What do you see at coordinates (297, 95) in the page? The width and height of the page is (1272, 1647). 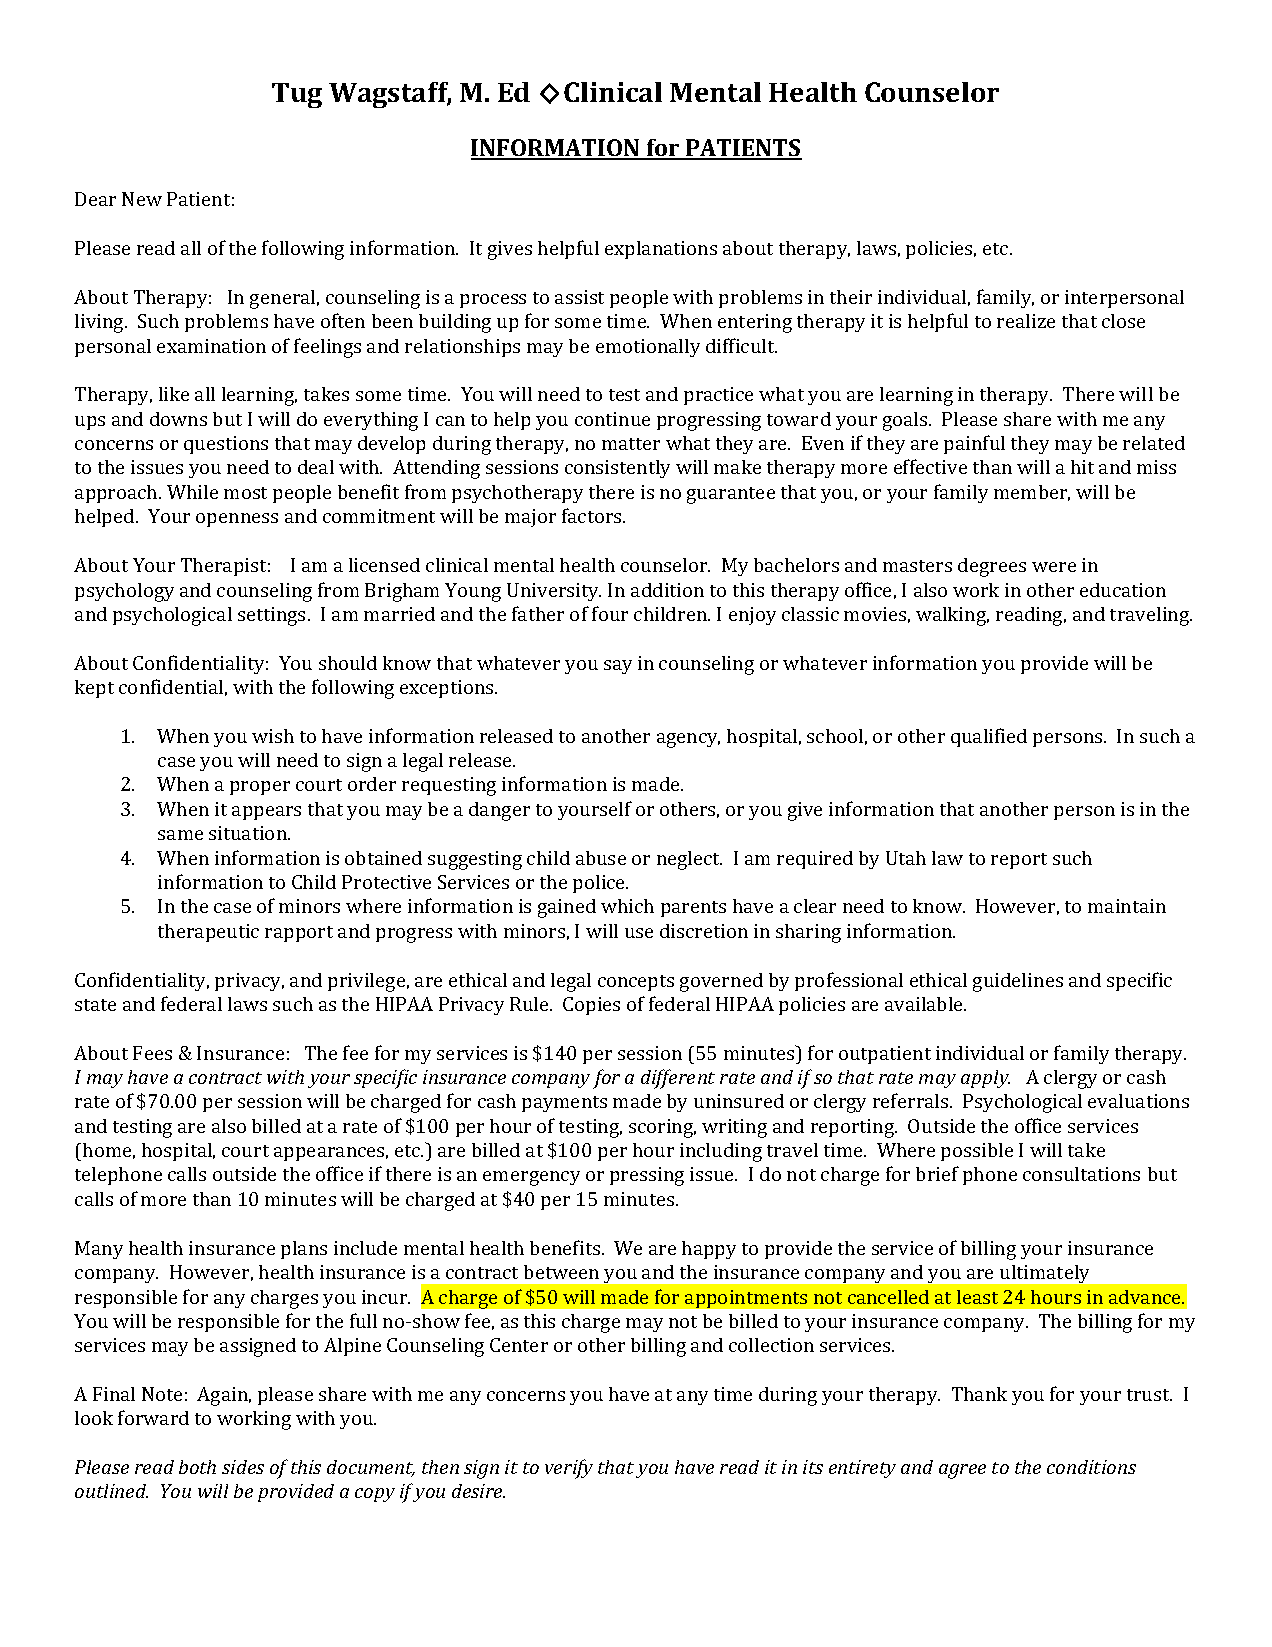 I see `Tug` at bounding box center [297, 95].
